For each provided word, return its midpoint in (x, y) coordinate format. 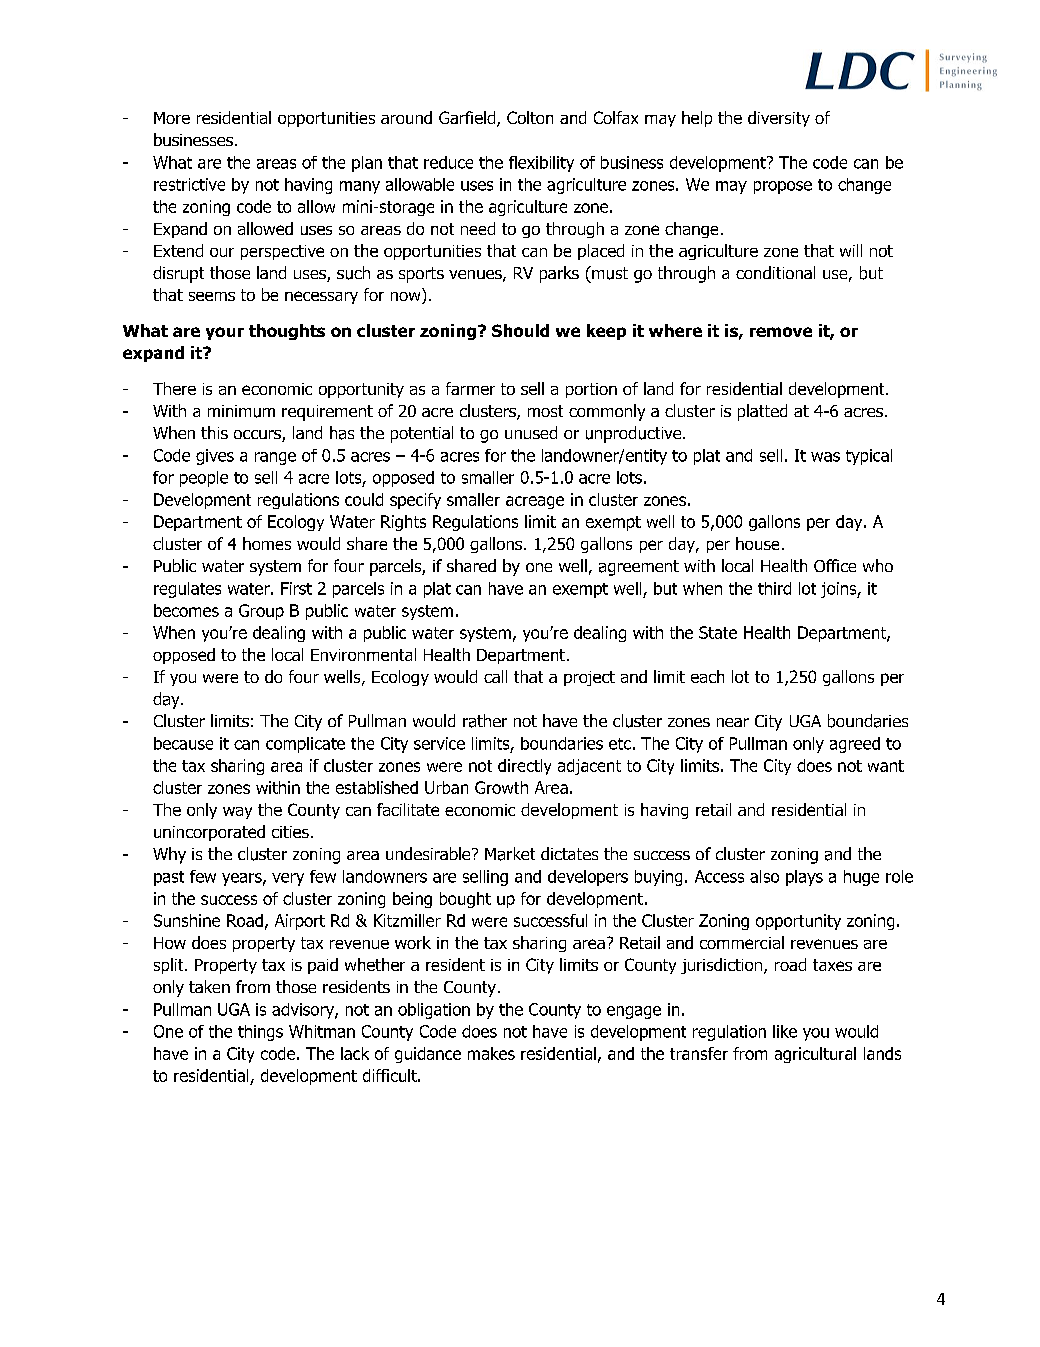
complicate (305, 745)
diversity (779, 119)
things (260, 1033)
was (825, 457)
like (785, 1031)
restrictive (189, 184)
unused (531, 432)
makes (491, 1053)
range (275, 458)
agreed (855, 745)
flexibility (541, 164)
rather (485, 721)
